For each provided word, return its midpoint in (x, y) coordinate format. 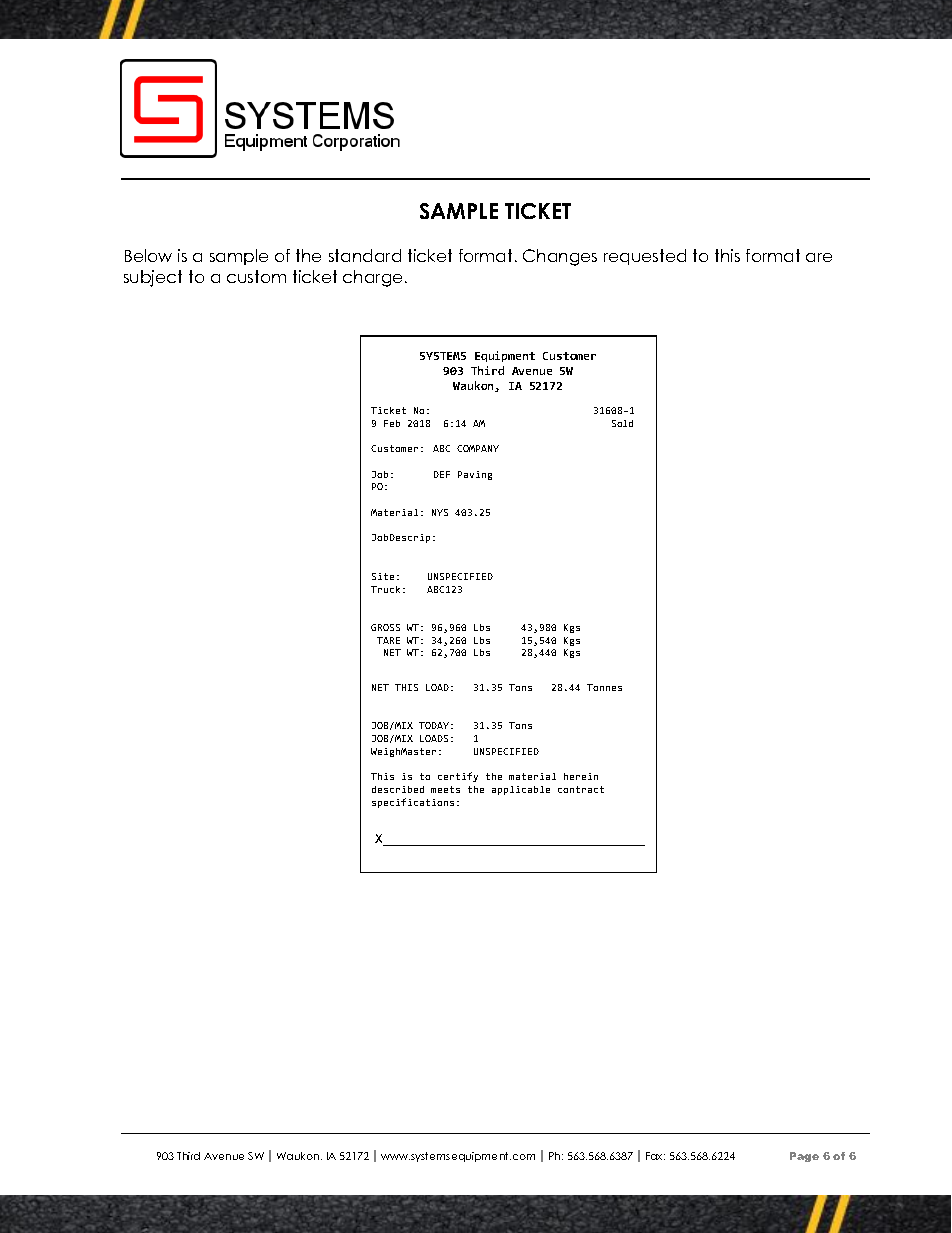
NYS (440, 512)
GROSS (385, 627)
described (398, 789)
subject (153, 278)
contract (581, 789)
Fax (655, 1156)
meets (445, 789)
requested (645, 257)
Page (804, 1157)
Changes (560, 257)
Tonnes (604, 687)
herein (581, 776)
